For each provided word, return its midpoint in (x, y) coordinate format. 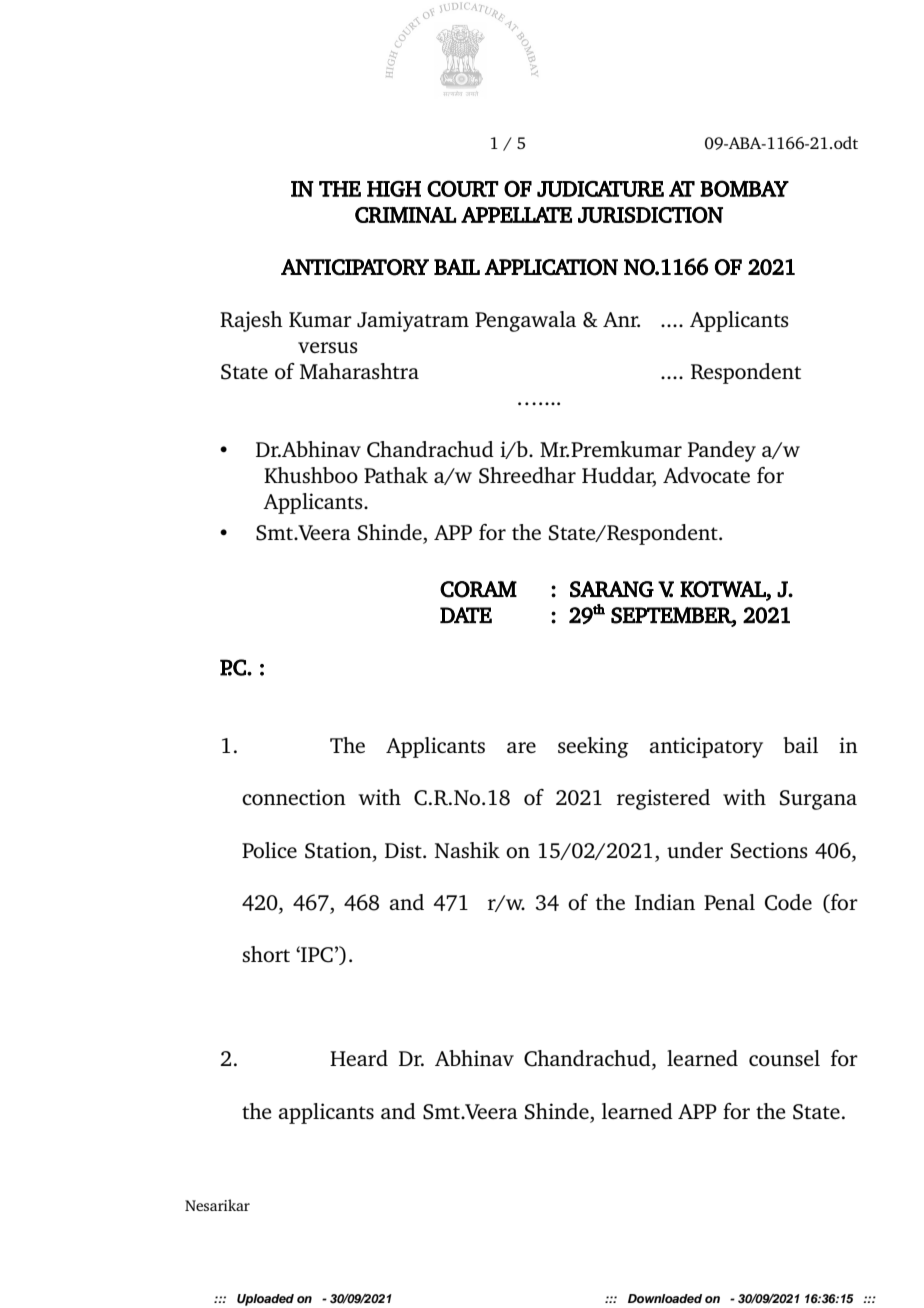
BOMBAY (744, 188)
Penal (729, 902)
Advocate (706, 475)
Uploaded (265, 1300)
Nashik (467, 850)
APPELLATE (516, 215)
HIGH (394, 189)
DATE (466, 615)
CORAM (478, 589)
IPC (316, 954)
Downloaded (665, 1298)
